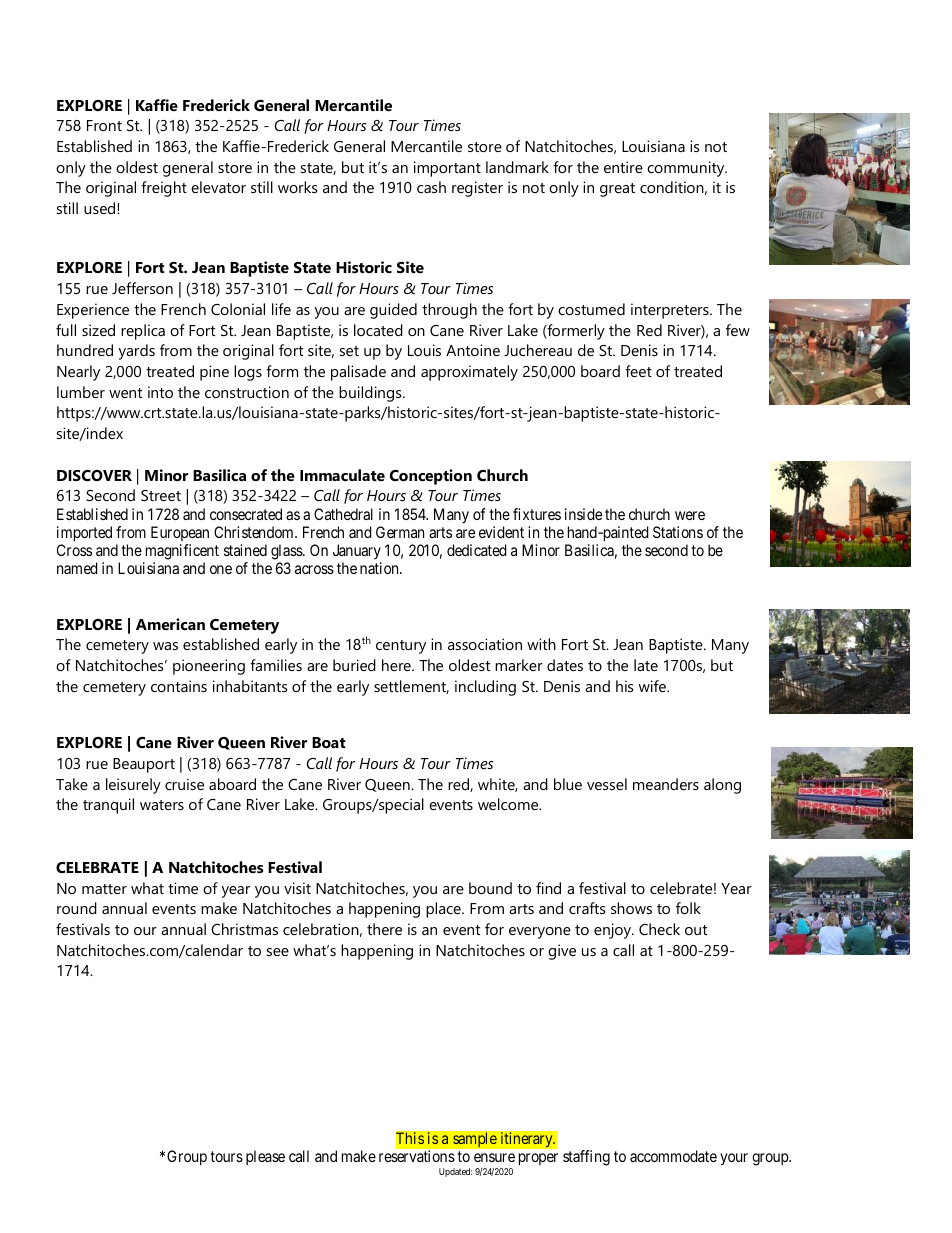  I want to click on Front, so click(104, 125).
